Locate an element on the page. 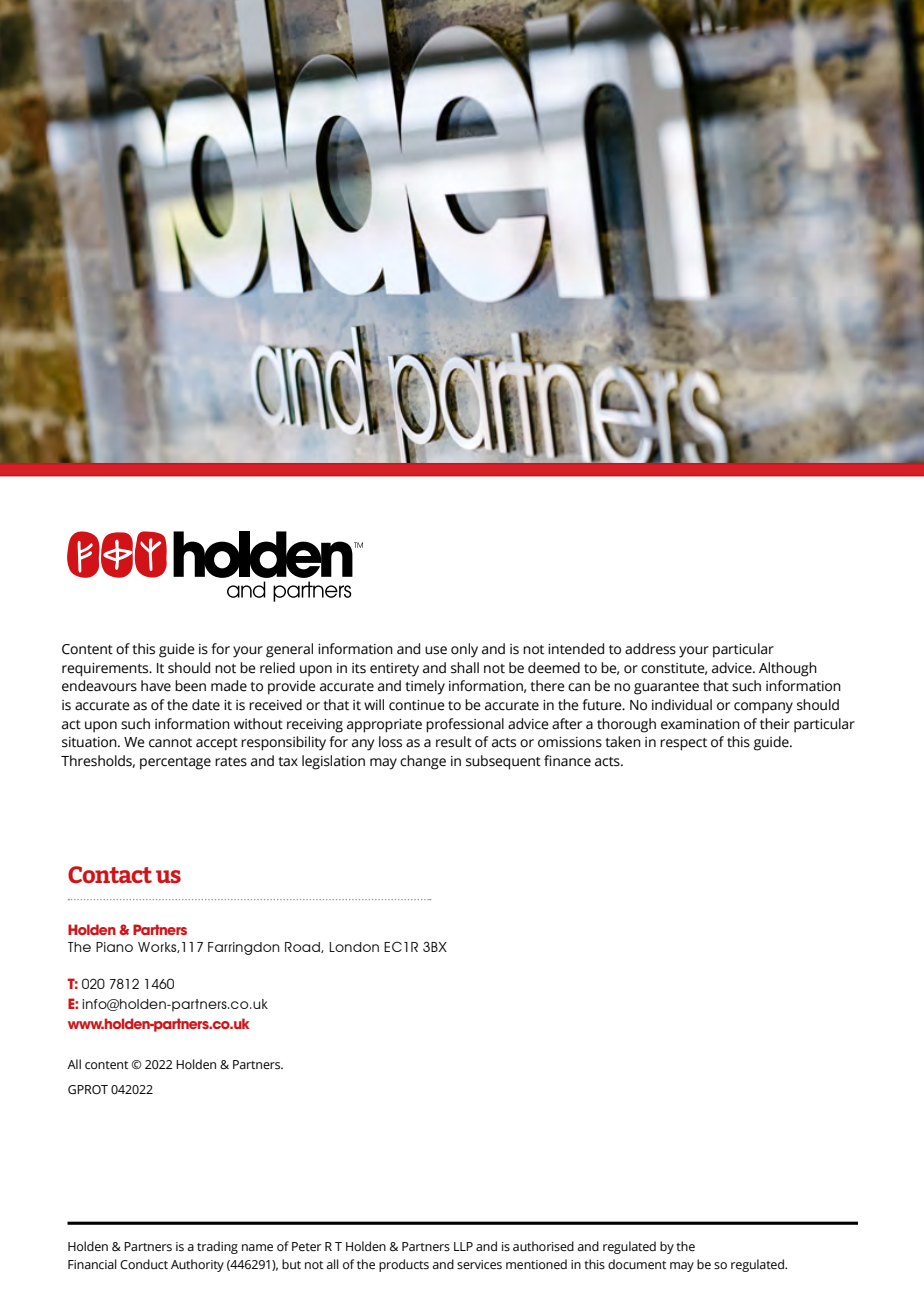  Road is located at coordinates (303, 947).
